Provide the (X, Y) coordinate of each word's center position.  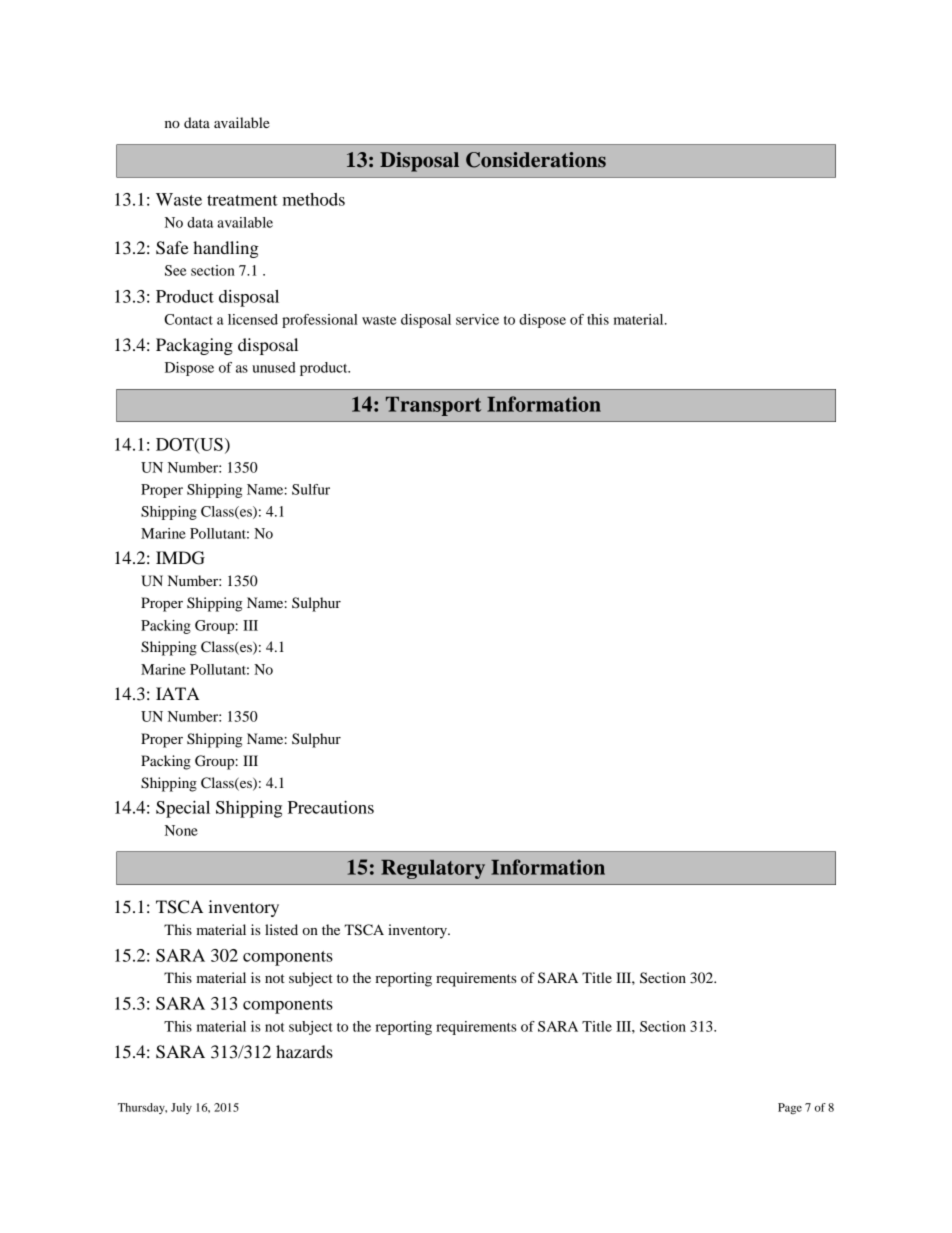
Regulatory (433, 869)
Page (790, 1108)
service (477, 319)
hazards (304, 1051)
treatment (242, 200)
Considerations (536, 160)
